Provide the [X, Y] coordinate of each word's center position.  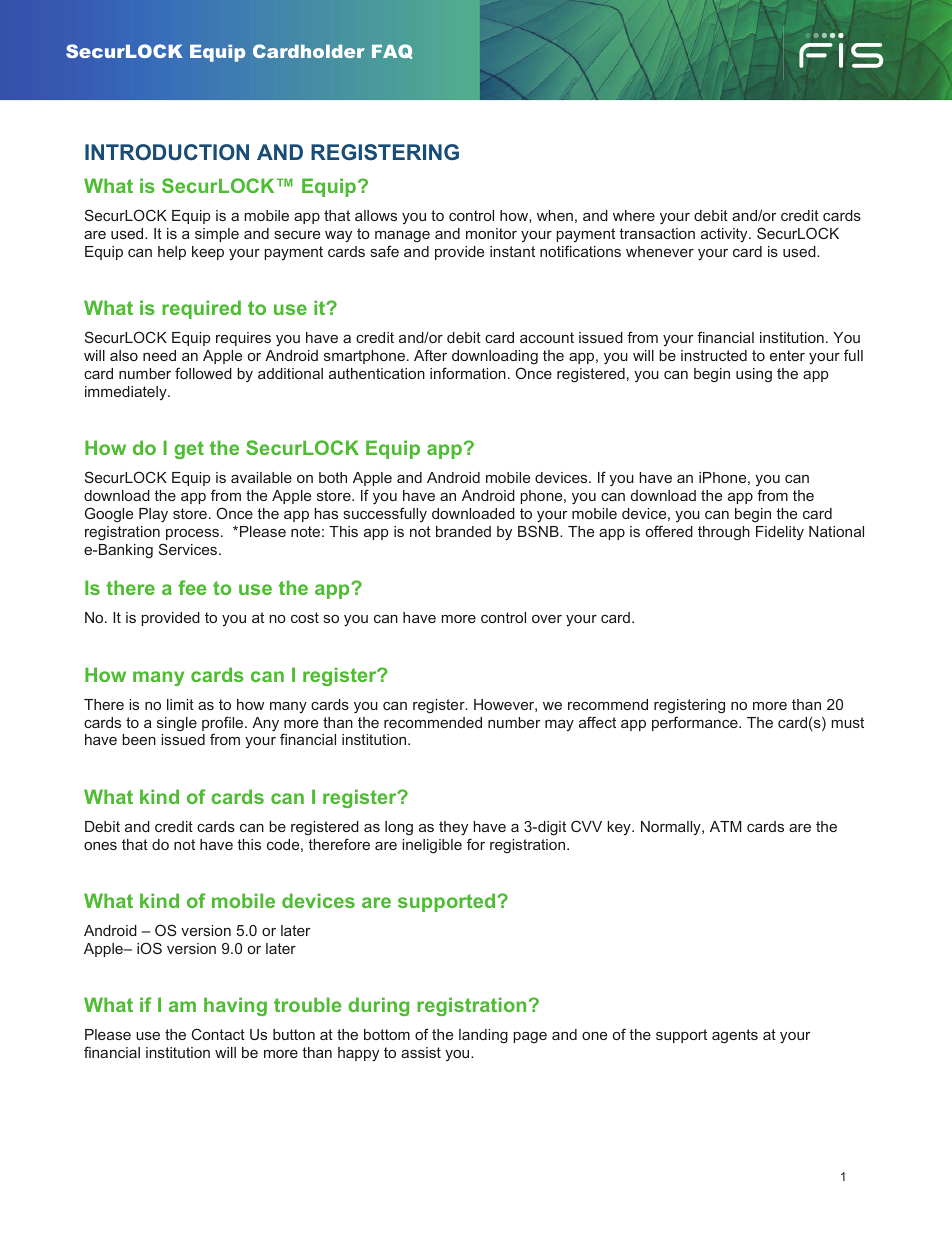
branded [463, 531]
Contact [218, 1034]
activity [725, 235]
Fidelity [780, 533]
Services [189, 549]
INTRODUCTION [167, 152]
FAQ [392, 51]
